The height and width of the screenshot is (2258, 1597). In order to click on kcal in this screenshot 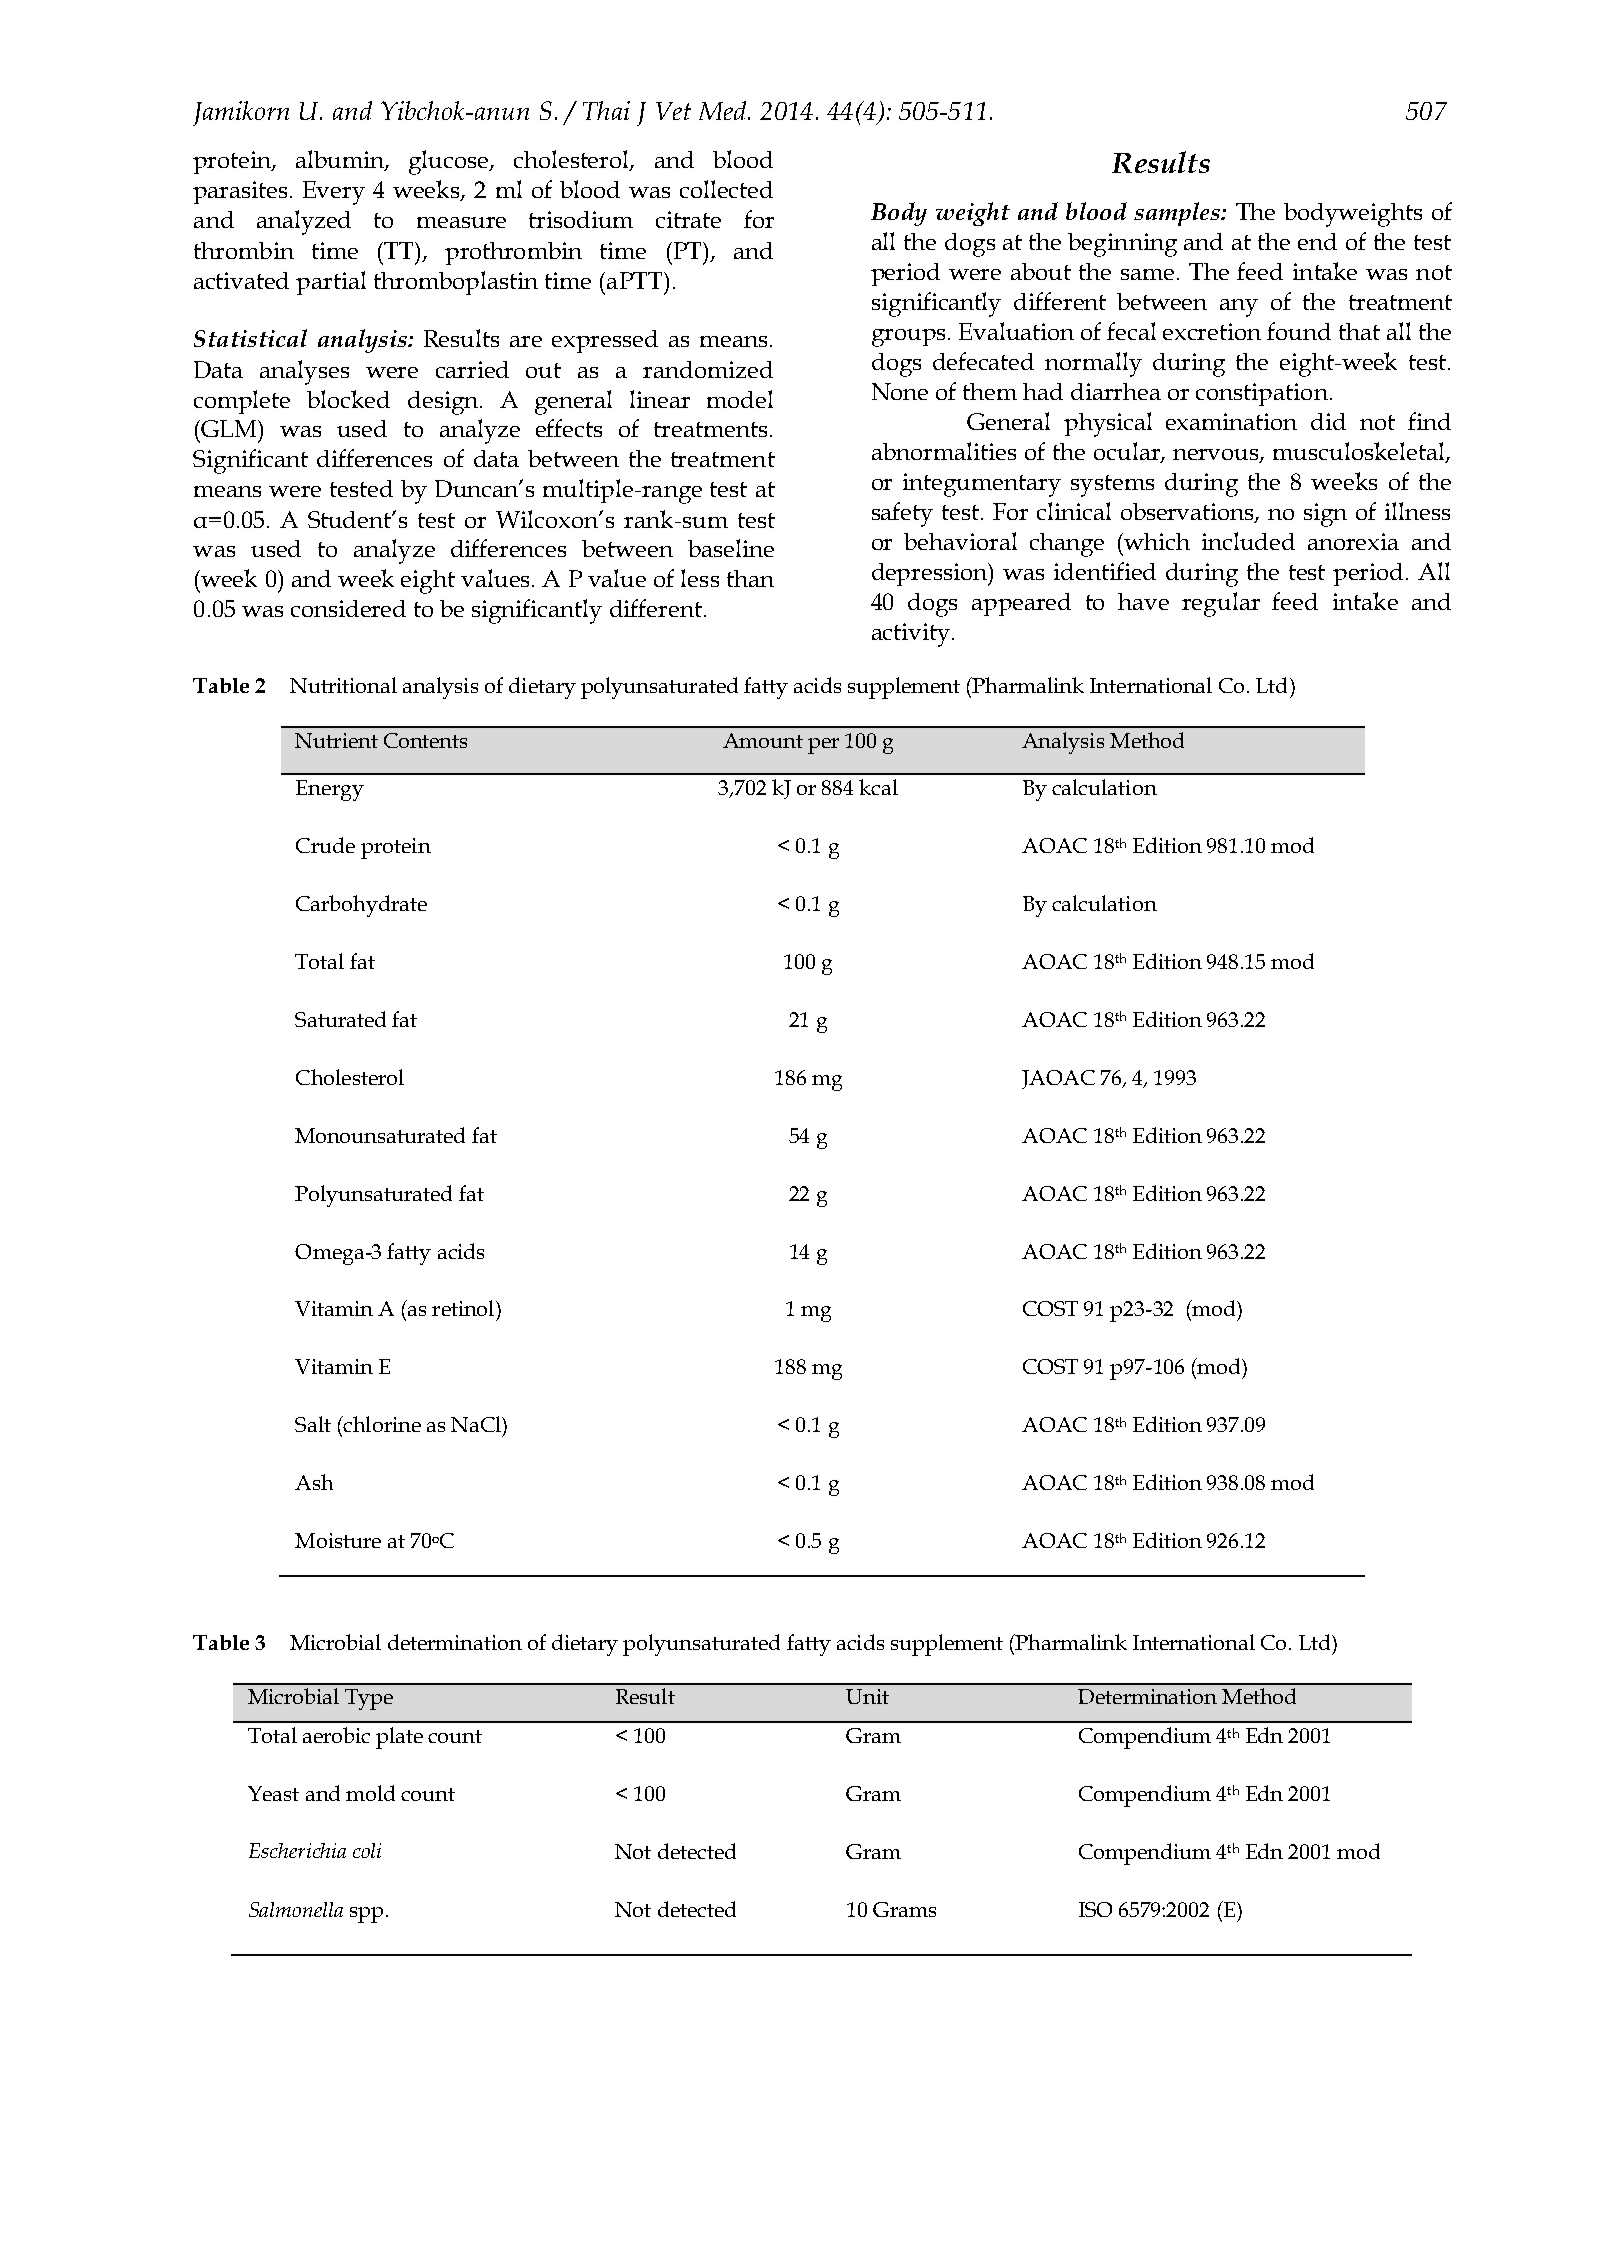, I will do `click(878, 787)`.
